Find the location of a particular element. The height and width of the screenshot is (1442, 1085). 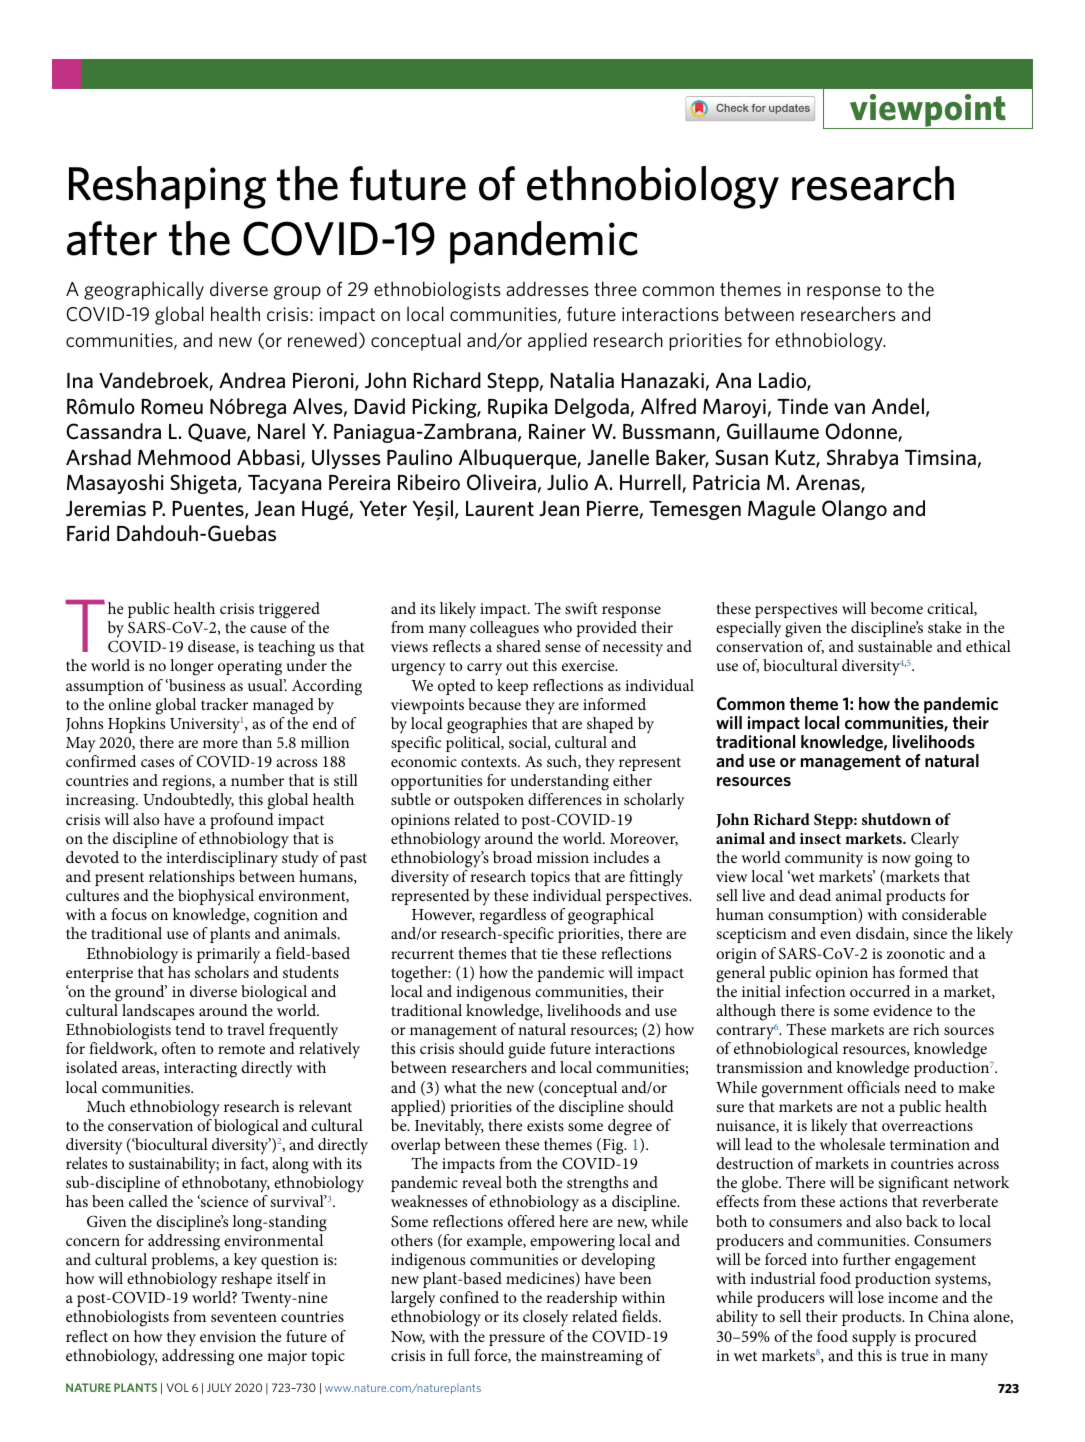

interacting is located at coordinates (200, 1070).
